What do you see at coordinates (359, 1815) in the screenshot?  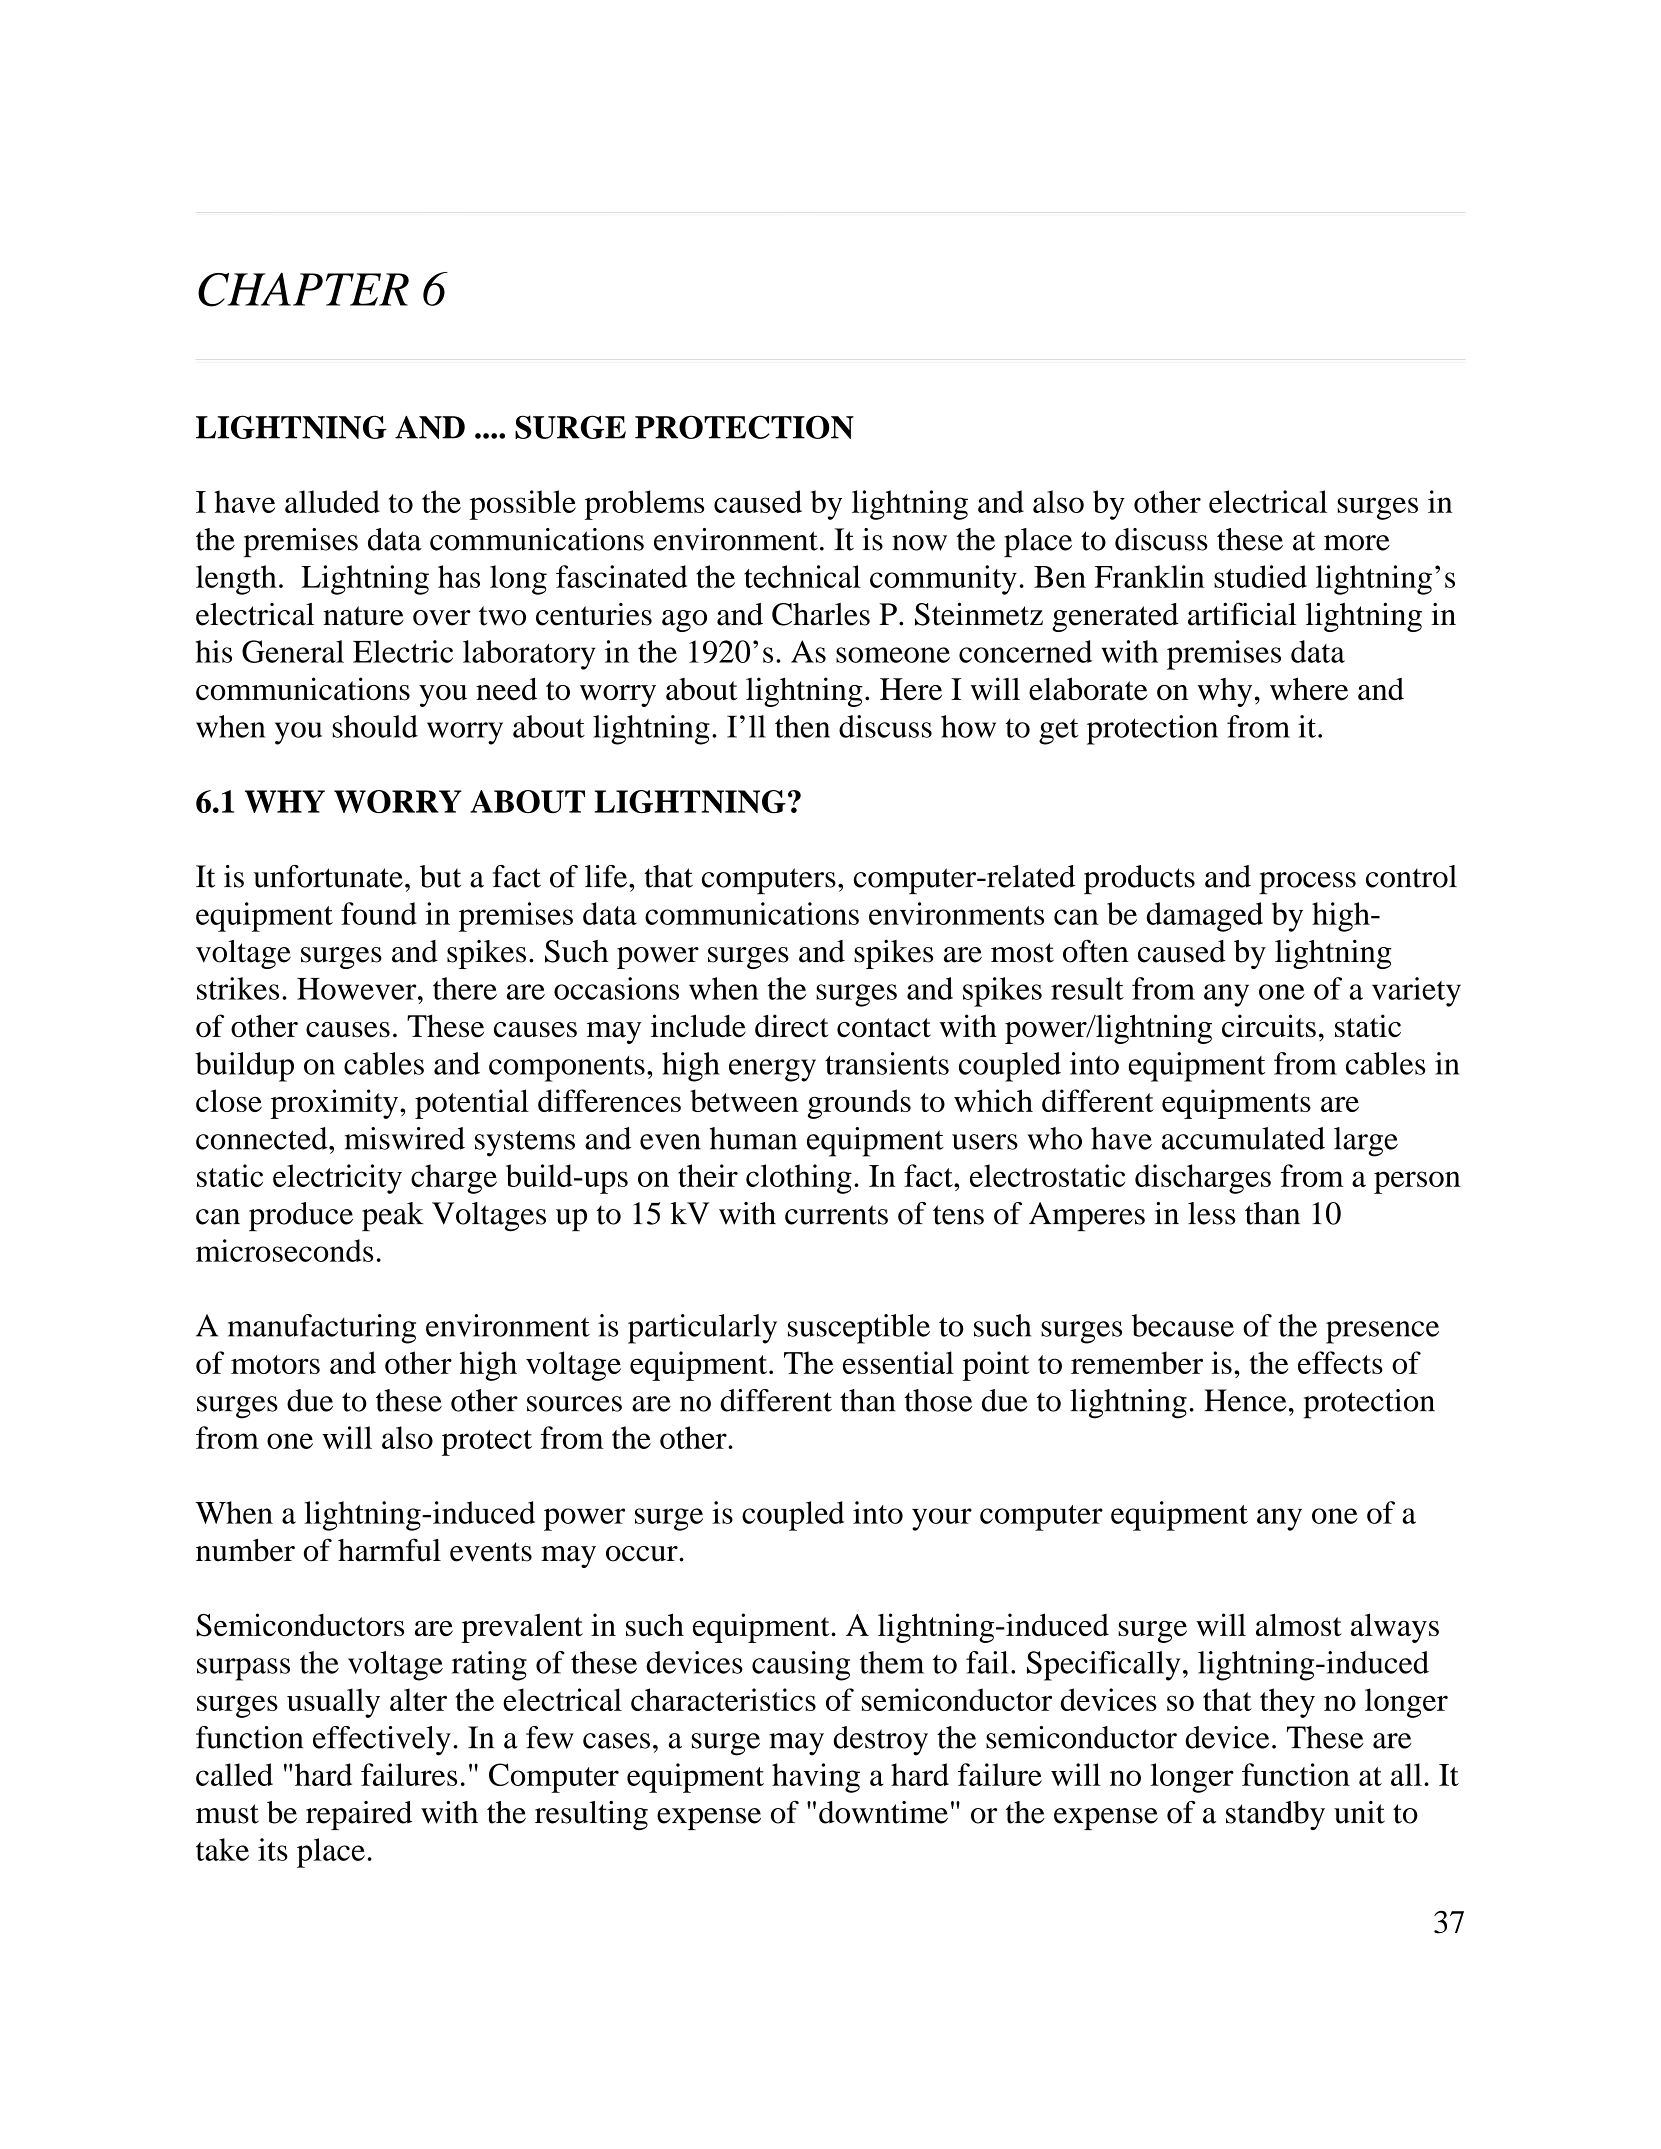 I see `repaired` at bounding box center [359, 1815].
